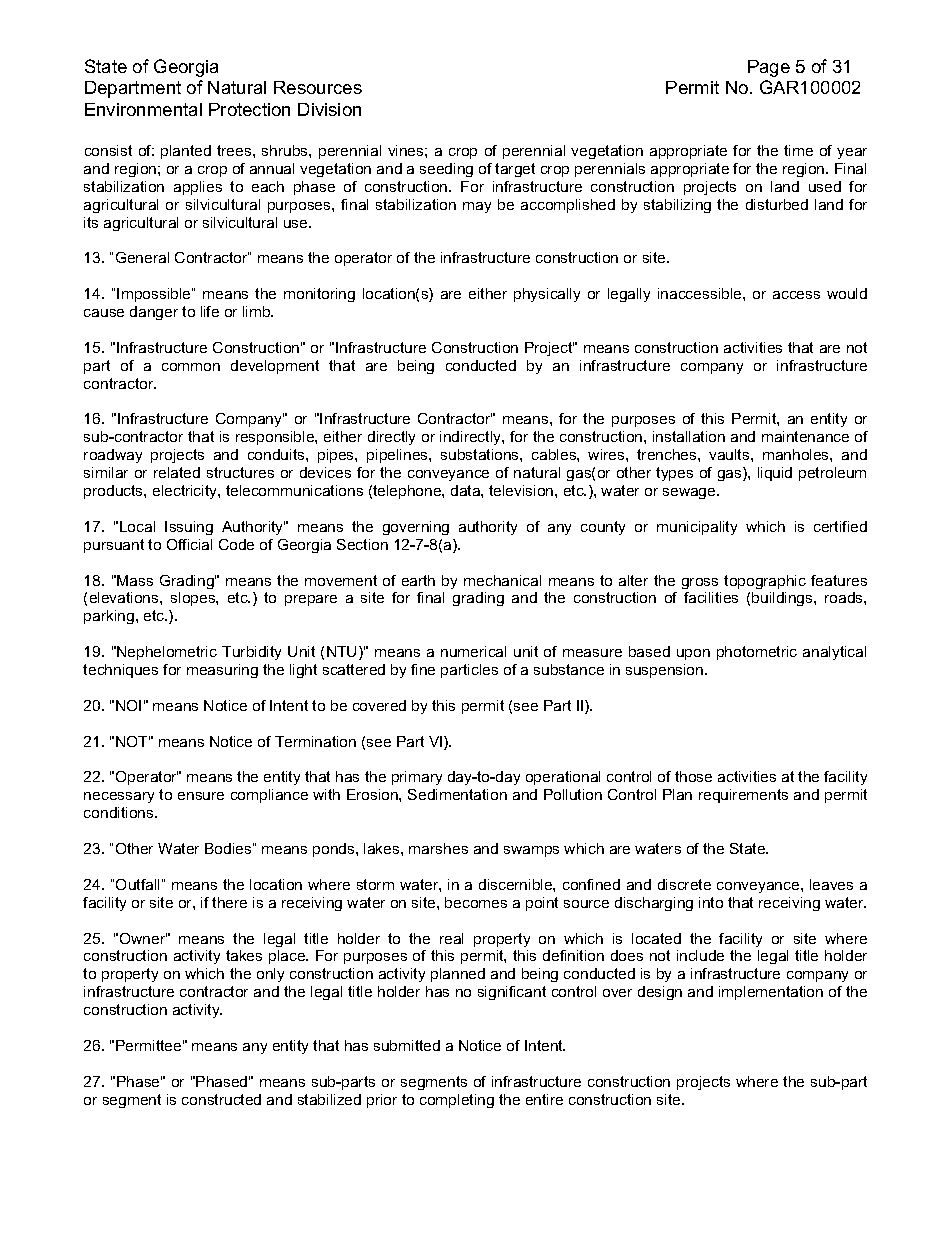 The image size is (952, 1233). Describe the element at coordinates (221, 1099) in the screenshot. I see `constructed` at that location.
